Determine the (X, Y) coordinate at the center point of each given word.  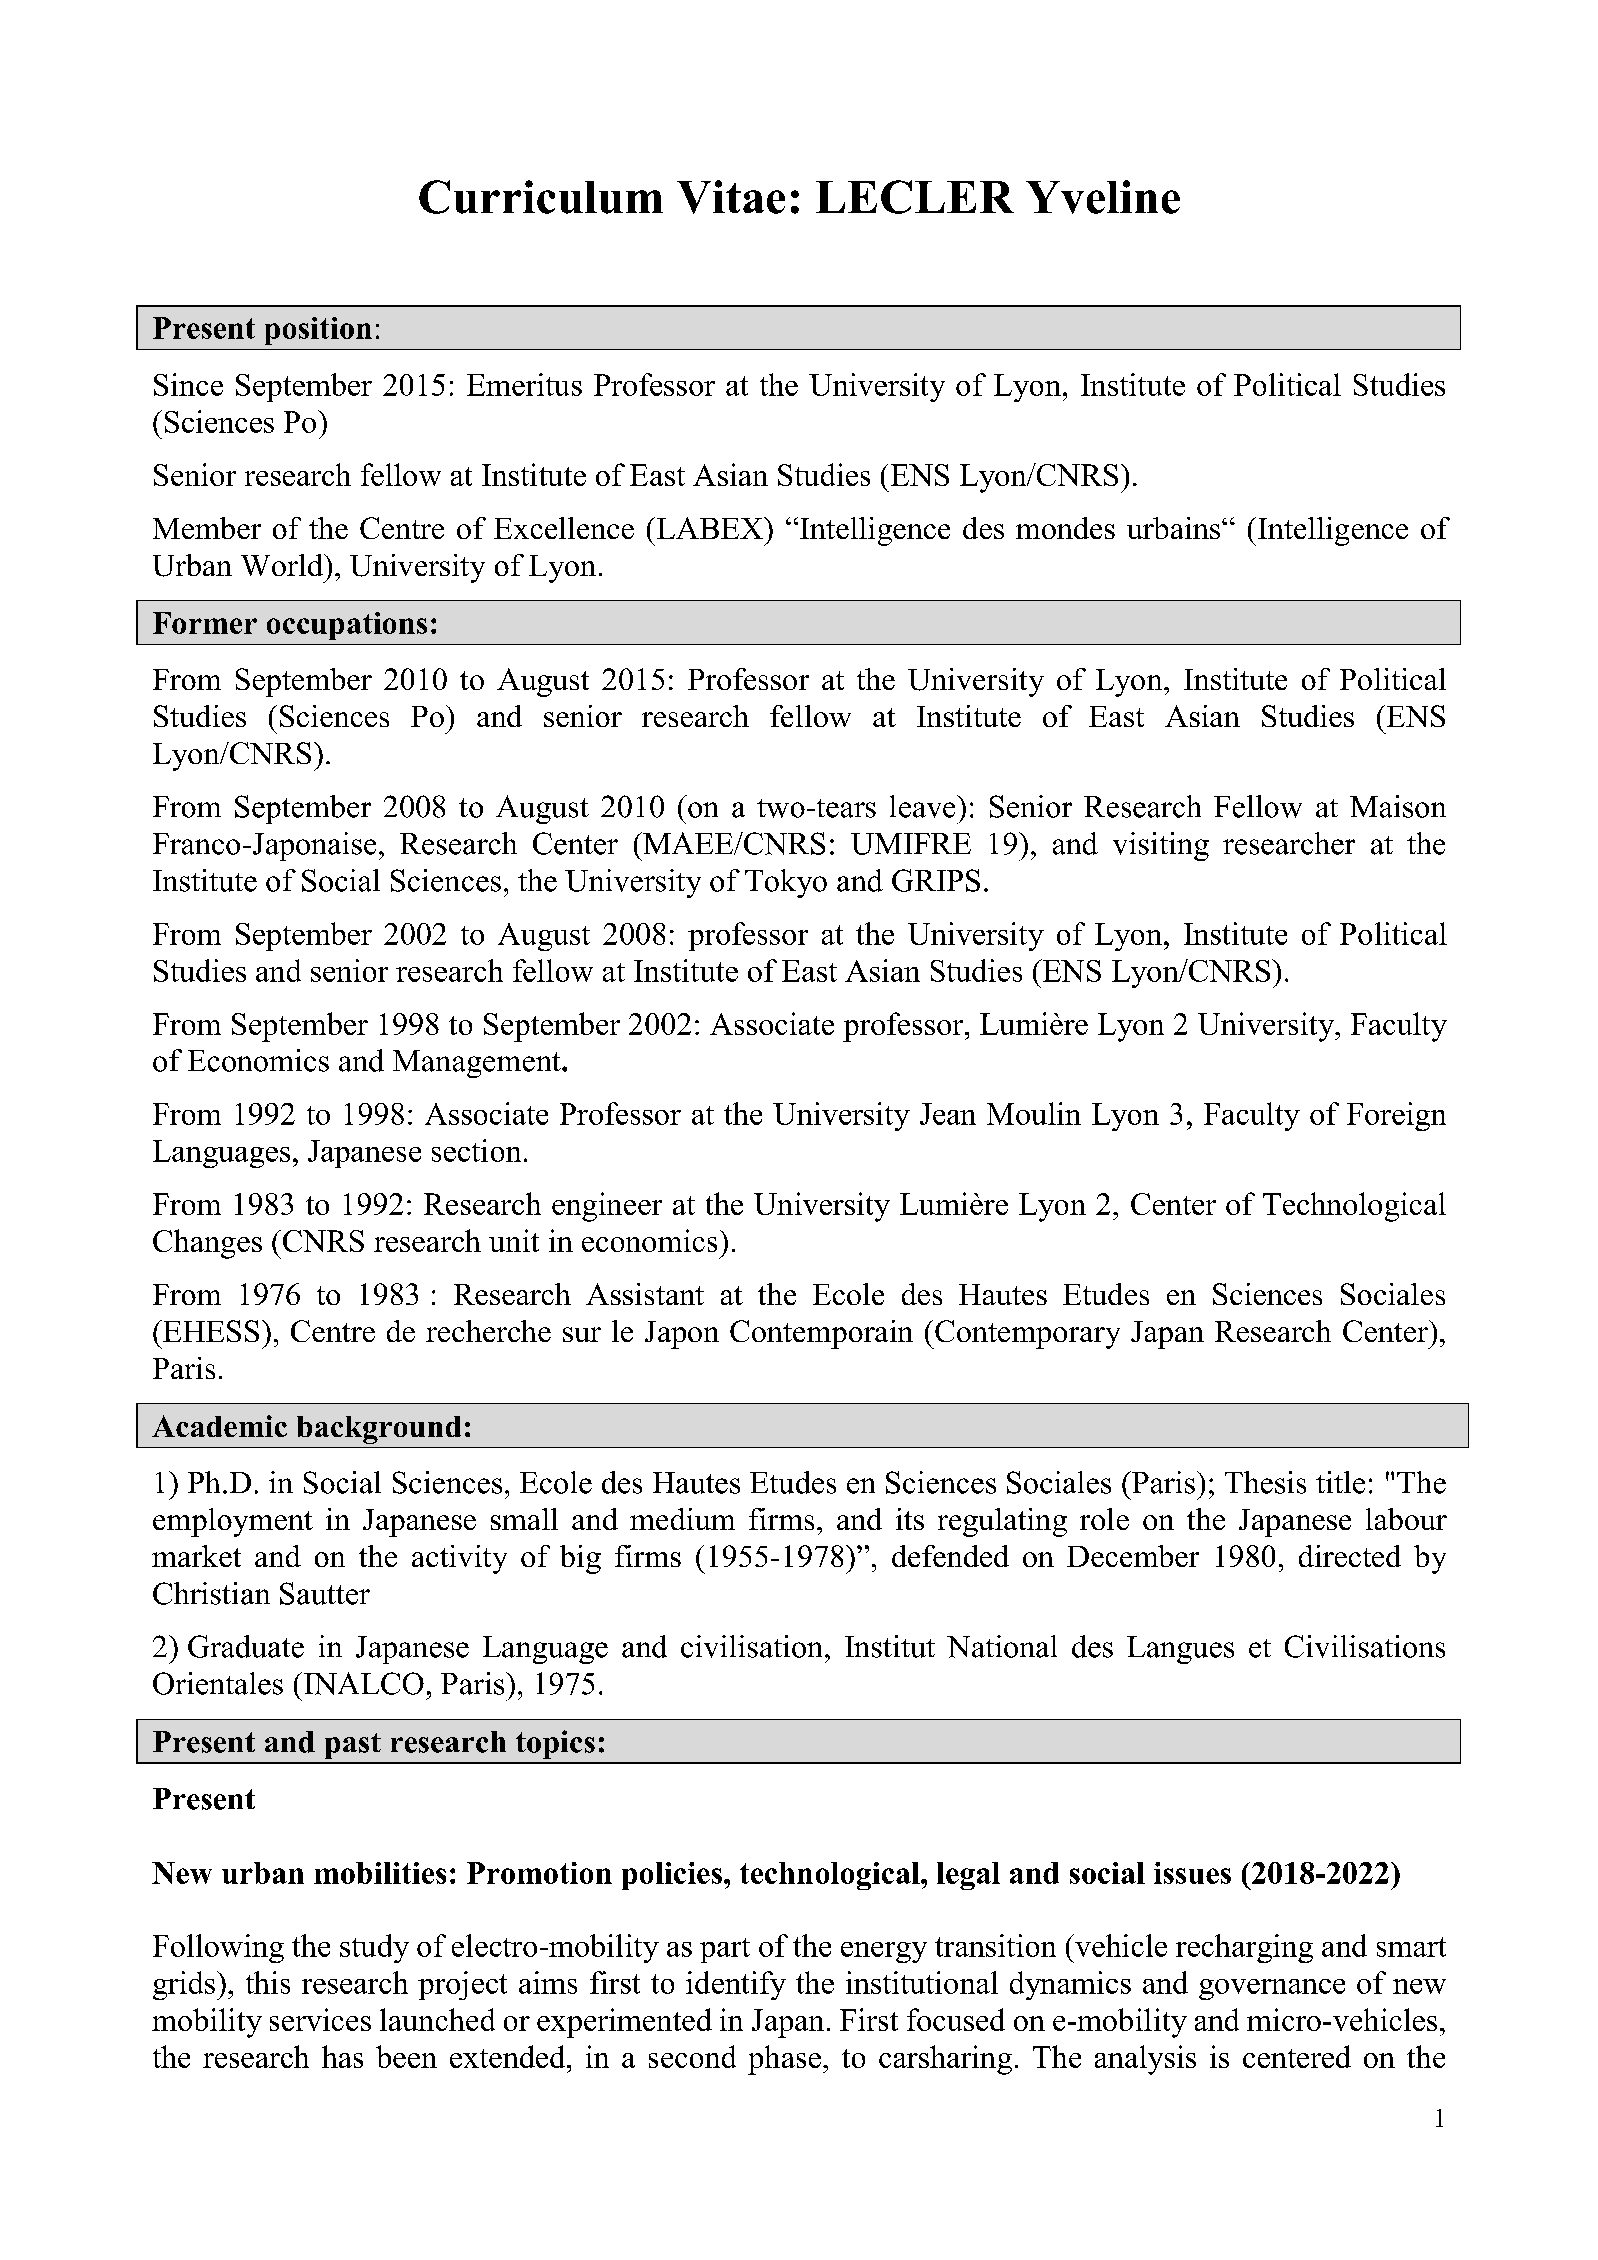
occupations (347, 626)
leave (924, 806)
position (318, 331)
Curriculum (541, 197)
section (476, 1150)
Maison (1398, 806)
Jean (948, 1114)
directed (1350, 1556)
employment (233, 1522)
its (910, 1519)
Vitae (731, 197)
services (320, 2019)
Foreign (1396, 1116)
